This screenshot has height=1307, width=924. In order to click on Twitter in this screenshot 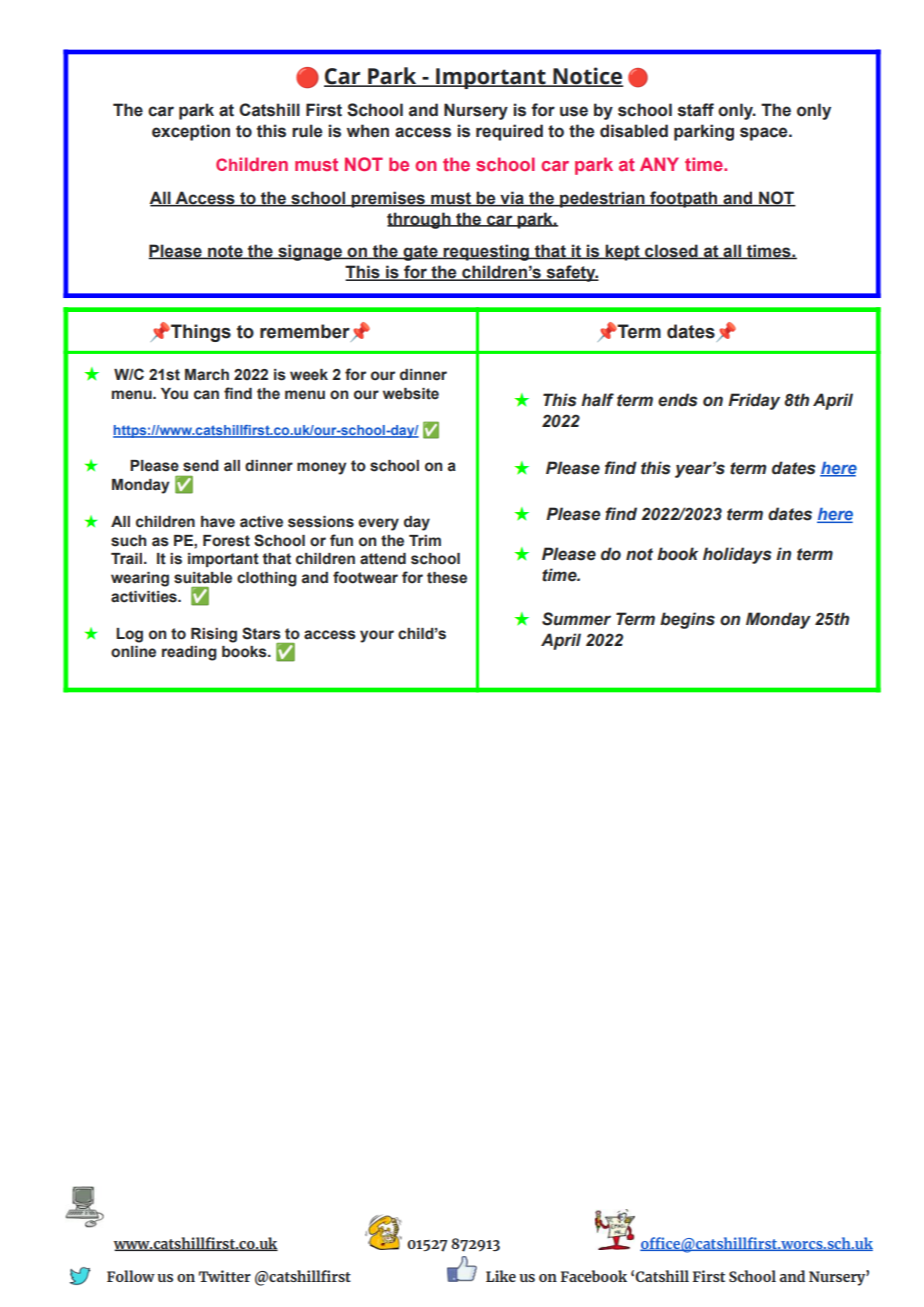, I will do `click(225, 1276)`.
